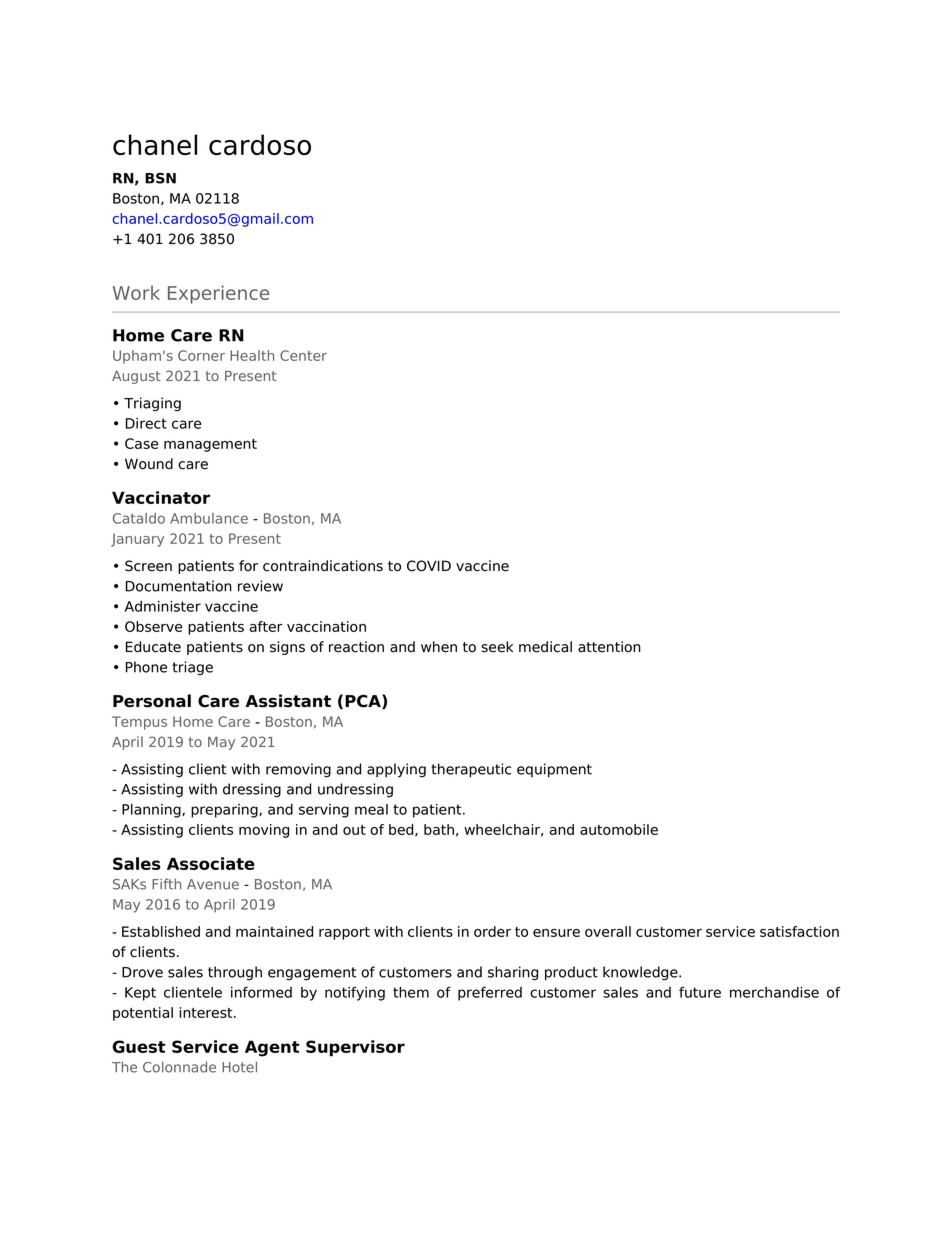 This document has width=952, height=1233. Describe the element at coordinates (160, 178) in the document. I see `BSN` at that location.
